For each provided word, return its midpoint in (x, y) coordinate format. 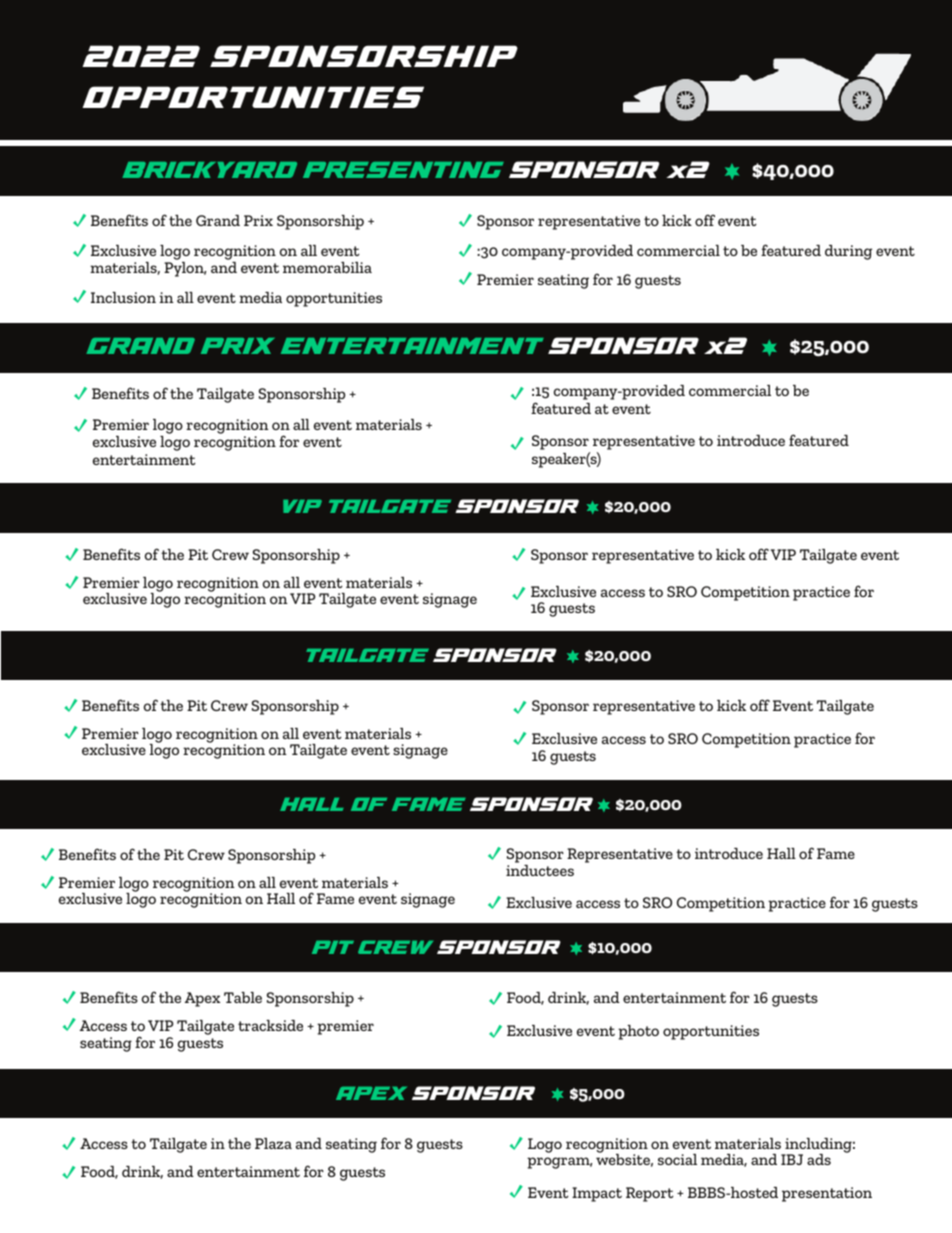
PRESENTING (403, 170)
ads (819, 1159)
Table (243, 997)
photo (638, 1032)
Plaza (273, 1143)
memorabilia (327, 267)
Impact (597, 1194)
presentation (827, 1194)
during (848, 252)
